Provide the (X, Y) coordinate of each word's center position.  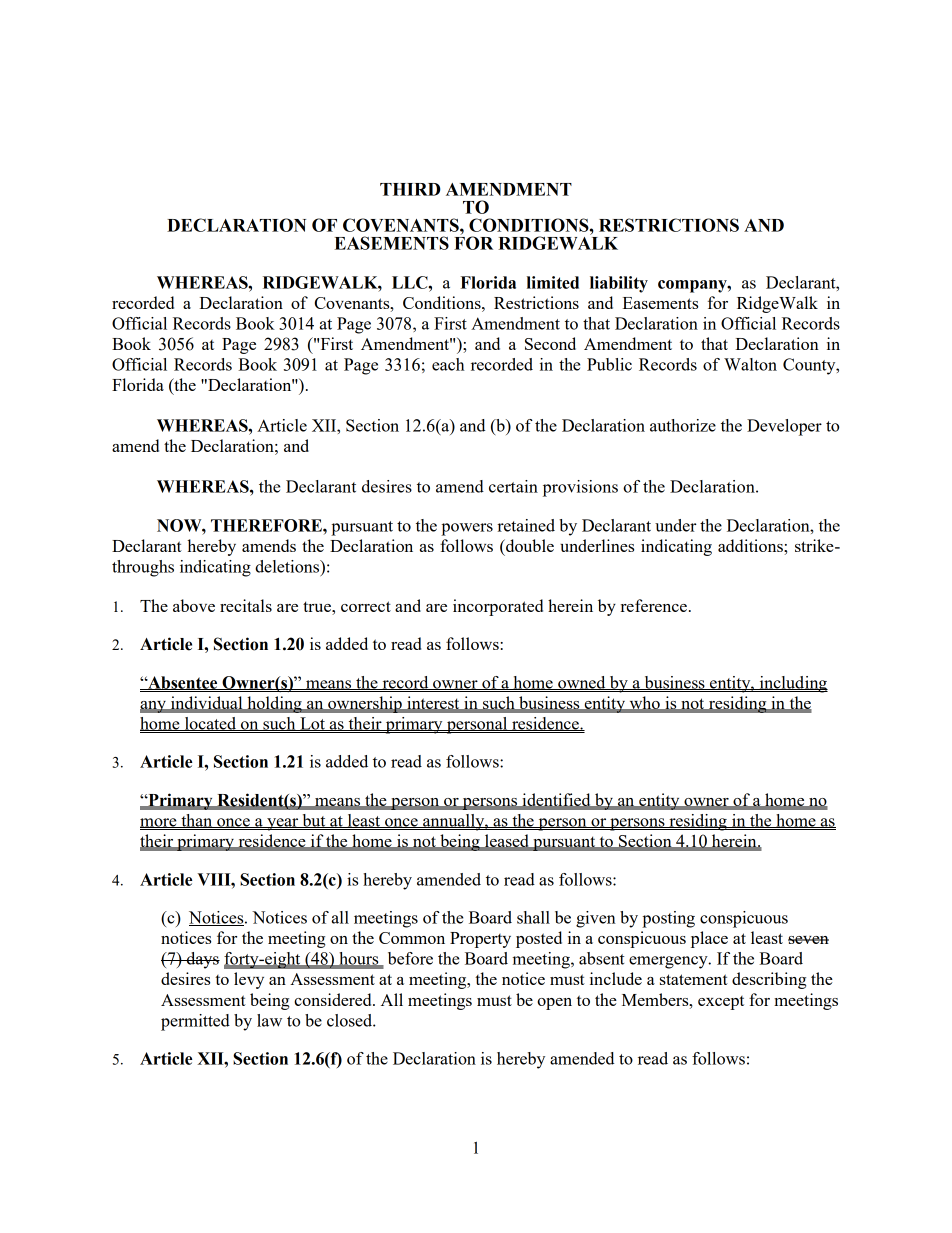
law (269, 1020)
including (792, 684)
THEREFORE (267, 525)
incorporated (498, 607)
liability (619, 284)
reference (654, 605)
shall (533, 917)
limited (553, 282)
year (283, 824)
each (448, 364)
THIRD (410, 189)
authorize (683, 425)
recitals (246, 605)
